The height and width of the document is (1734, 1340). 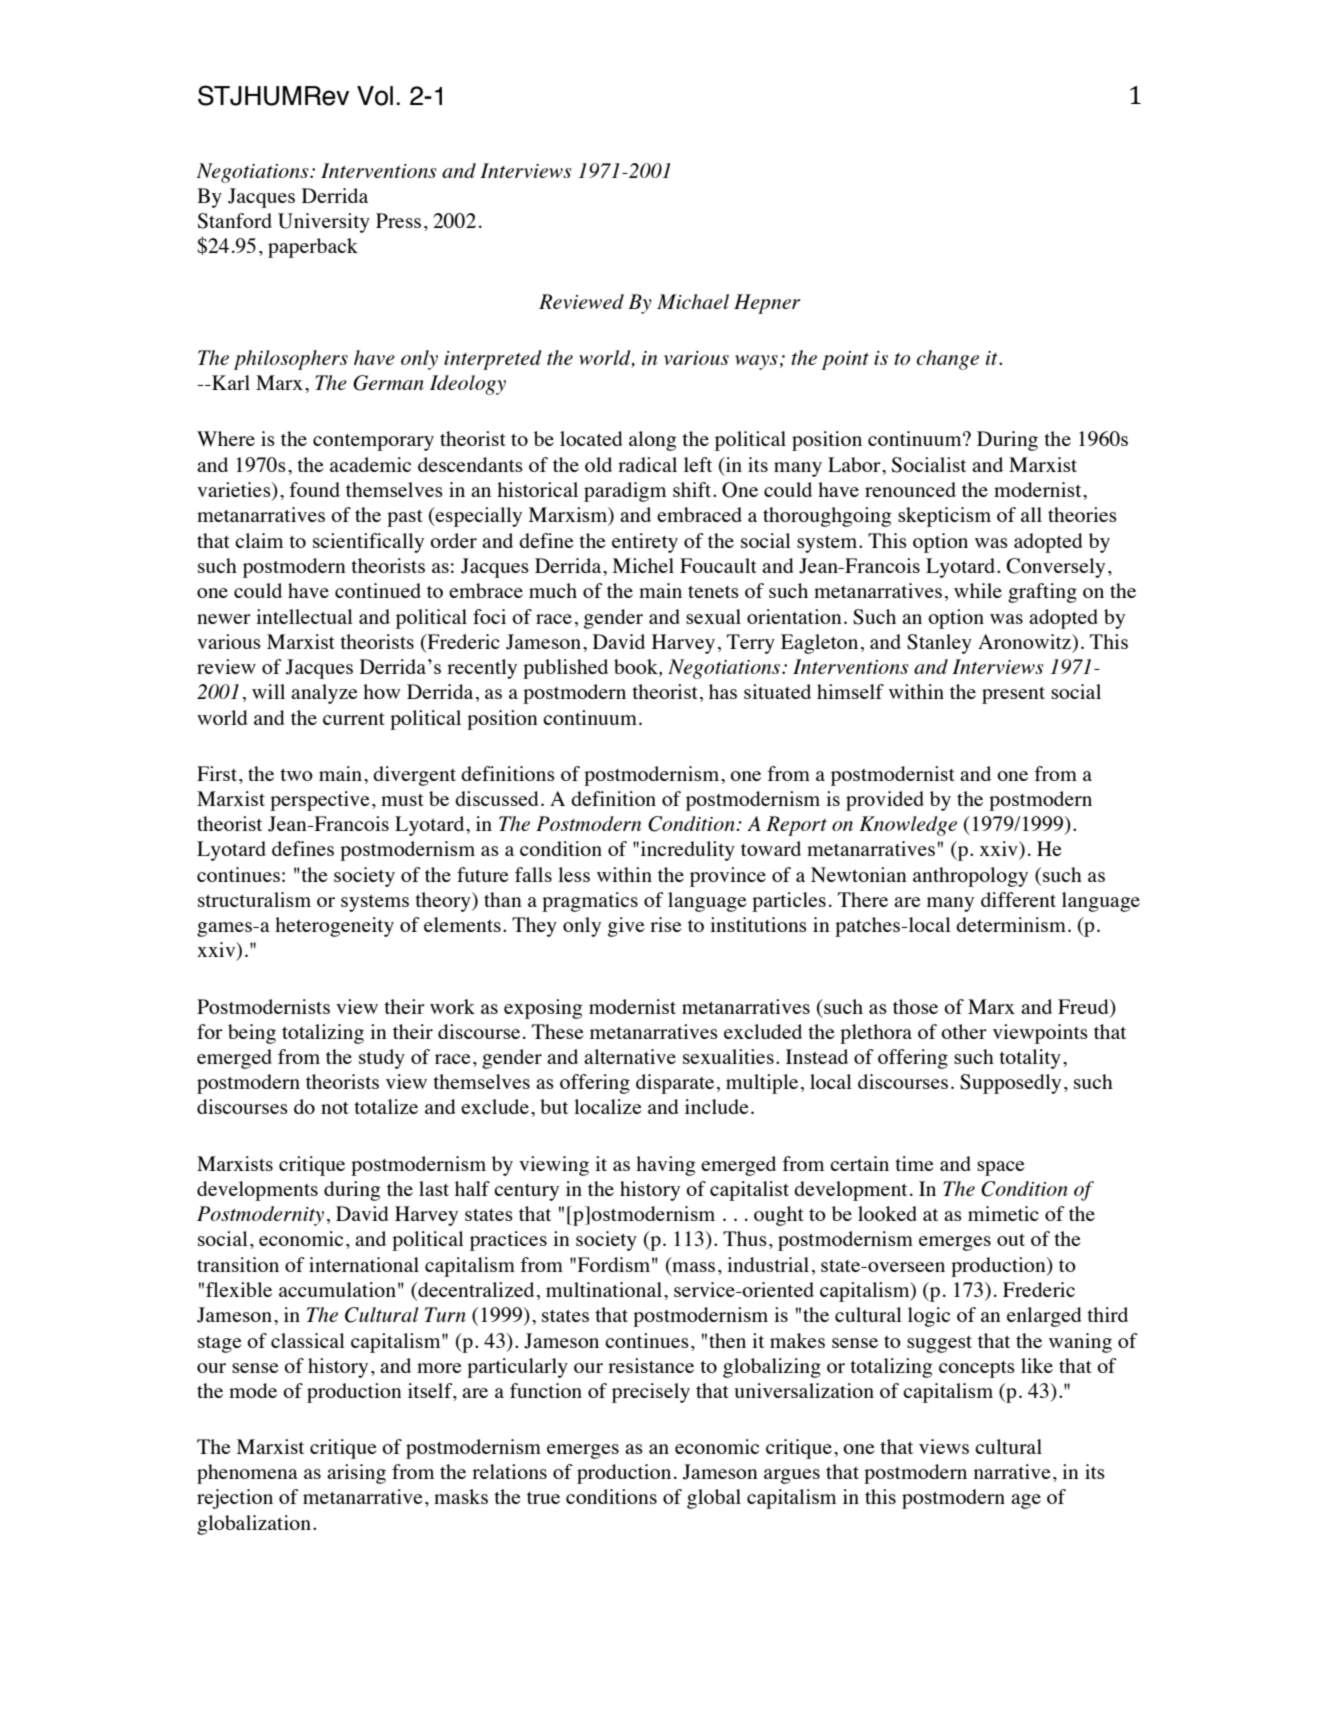 I want to click on Vol, so click(x=375, y=96).
